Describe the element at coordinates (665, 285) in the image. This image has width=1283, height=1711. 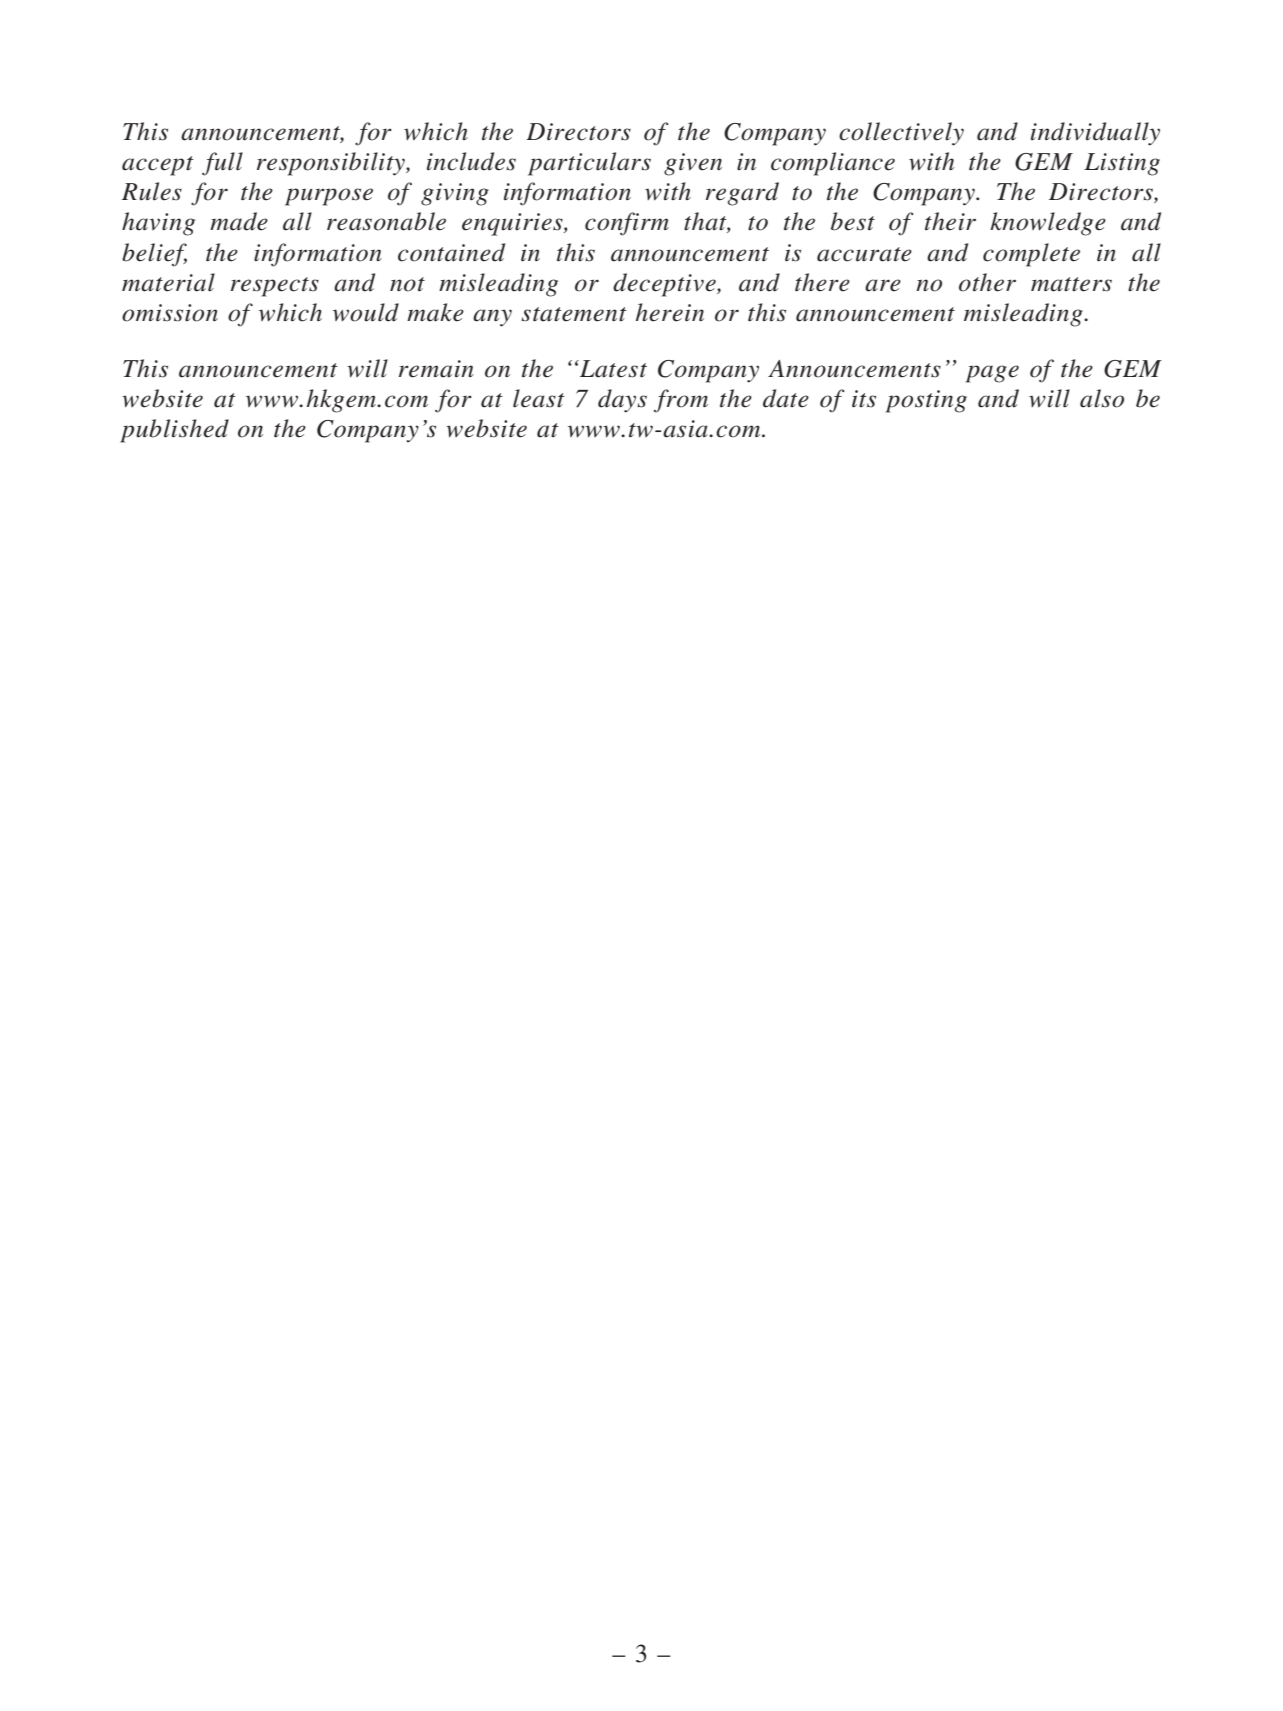
I see `deceptive` at that location.
